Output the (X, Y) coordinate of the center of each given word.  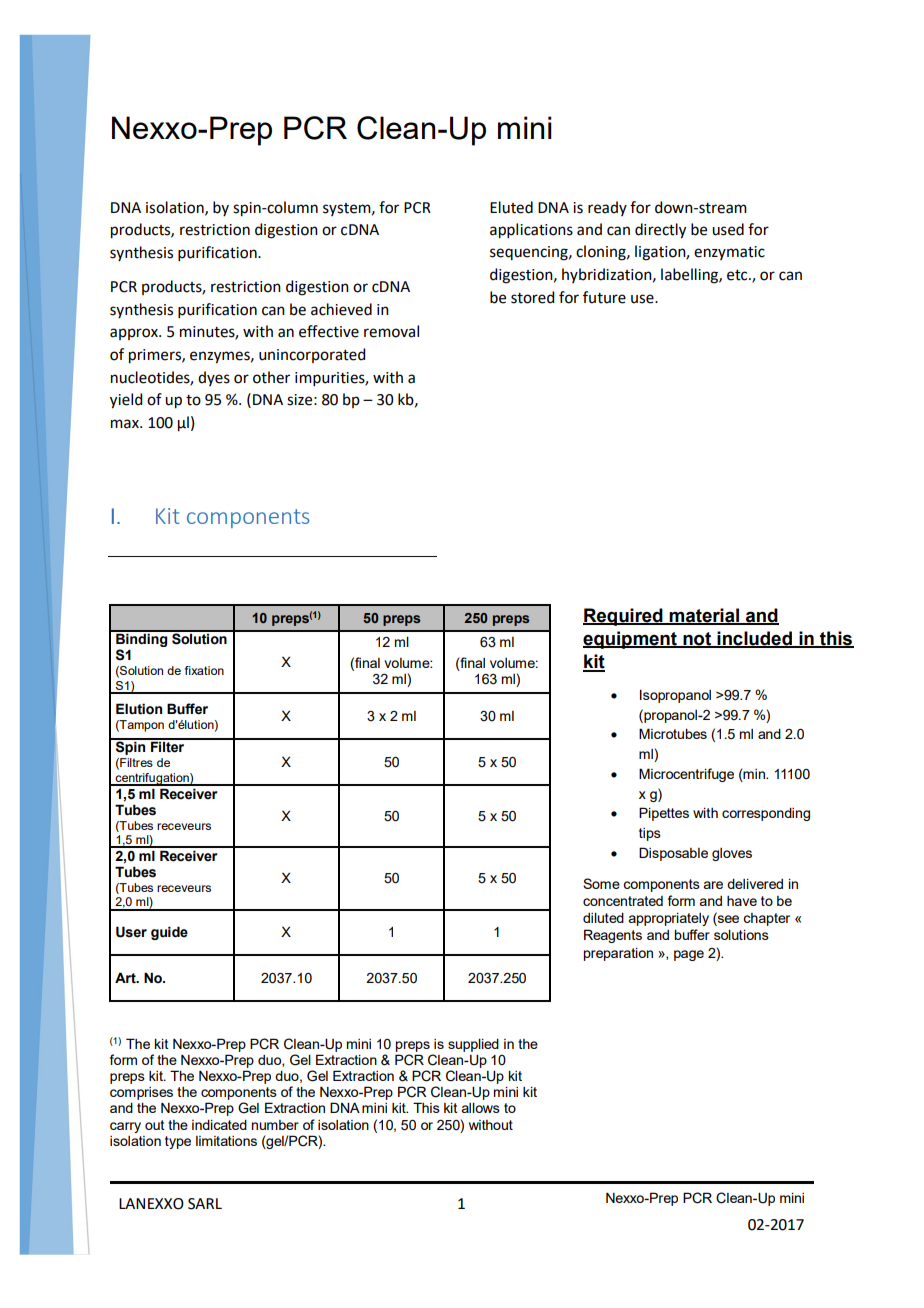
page (689, 955)
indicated (219, 1125)
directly (660, 231)
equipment (631, 640)
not (697, 639)
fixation (204, 670)
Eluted (511, 207)
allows (481, 1108)
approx (135, 334)
